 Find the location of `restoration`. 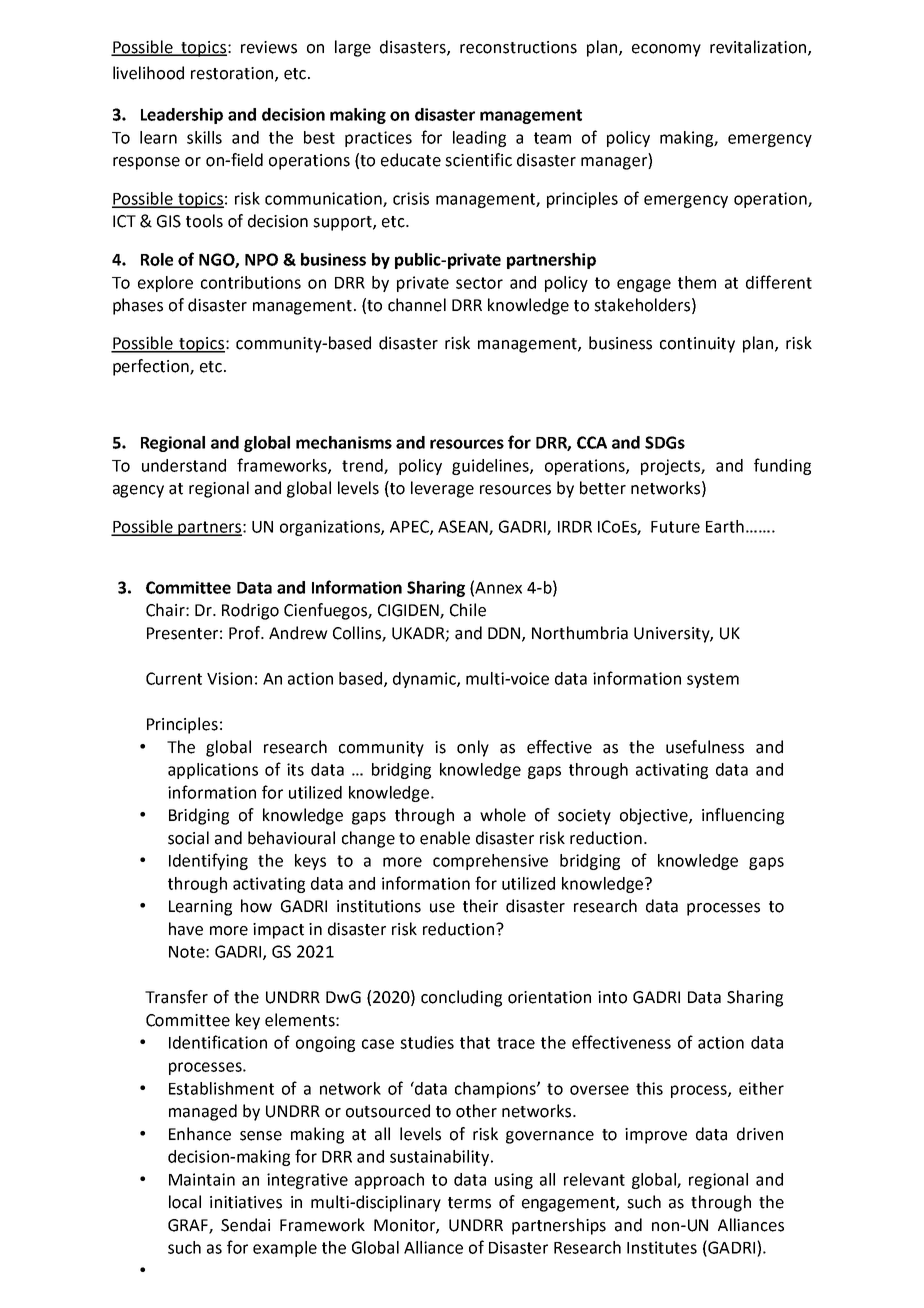

restoration is located at coordinates (233, 74).
